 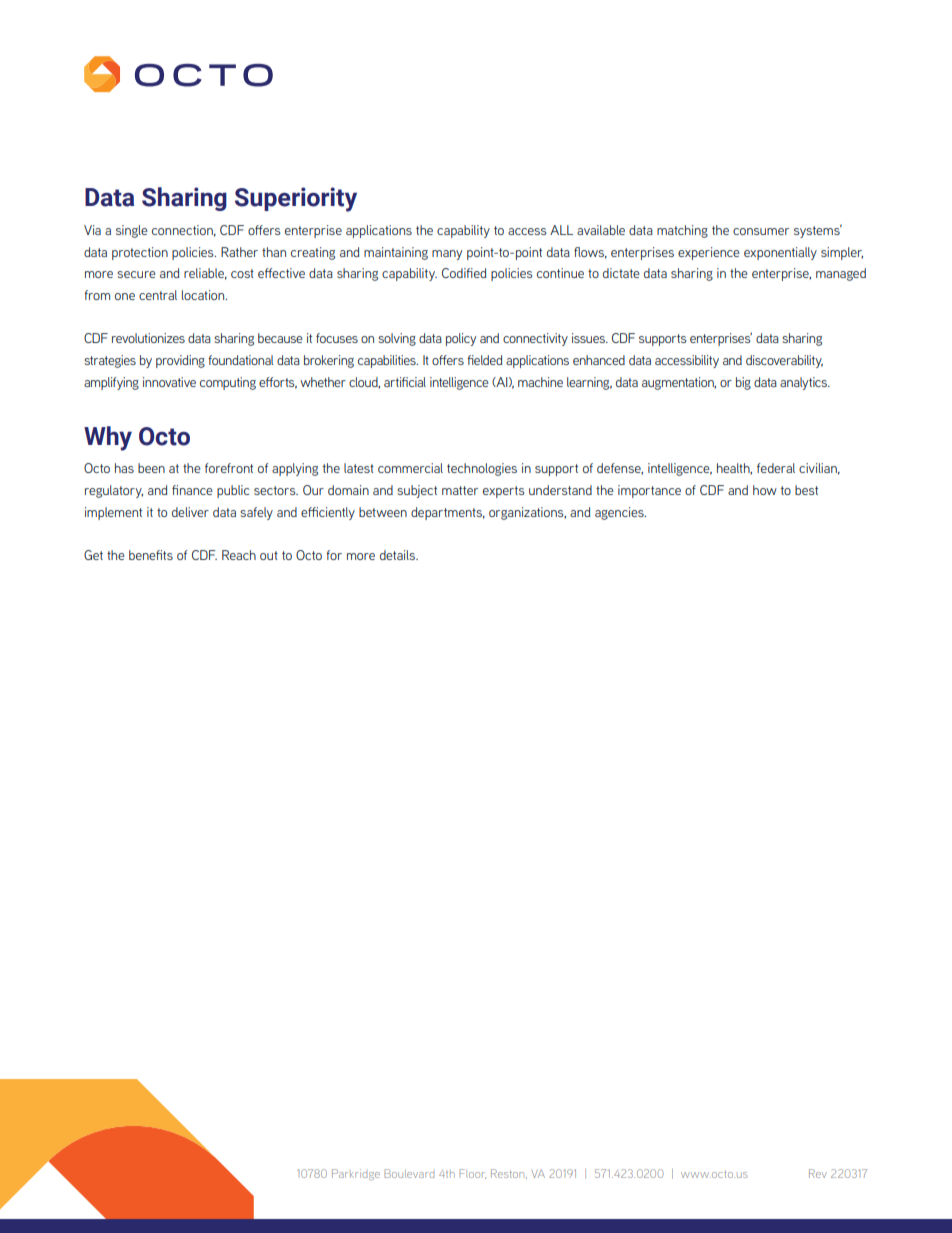 What do you see at coordinates (151, 468) in the image?
I see `been` at bounding box center [151, 468].
